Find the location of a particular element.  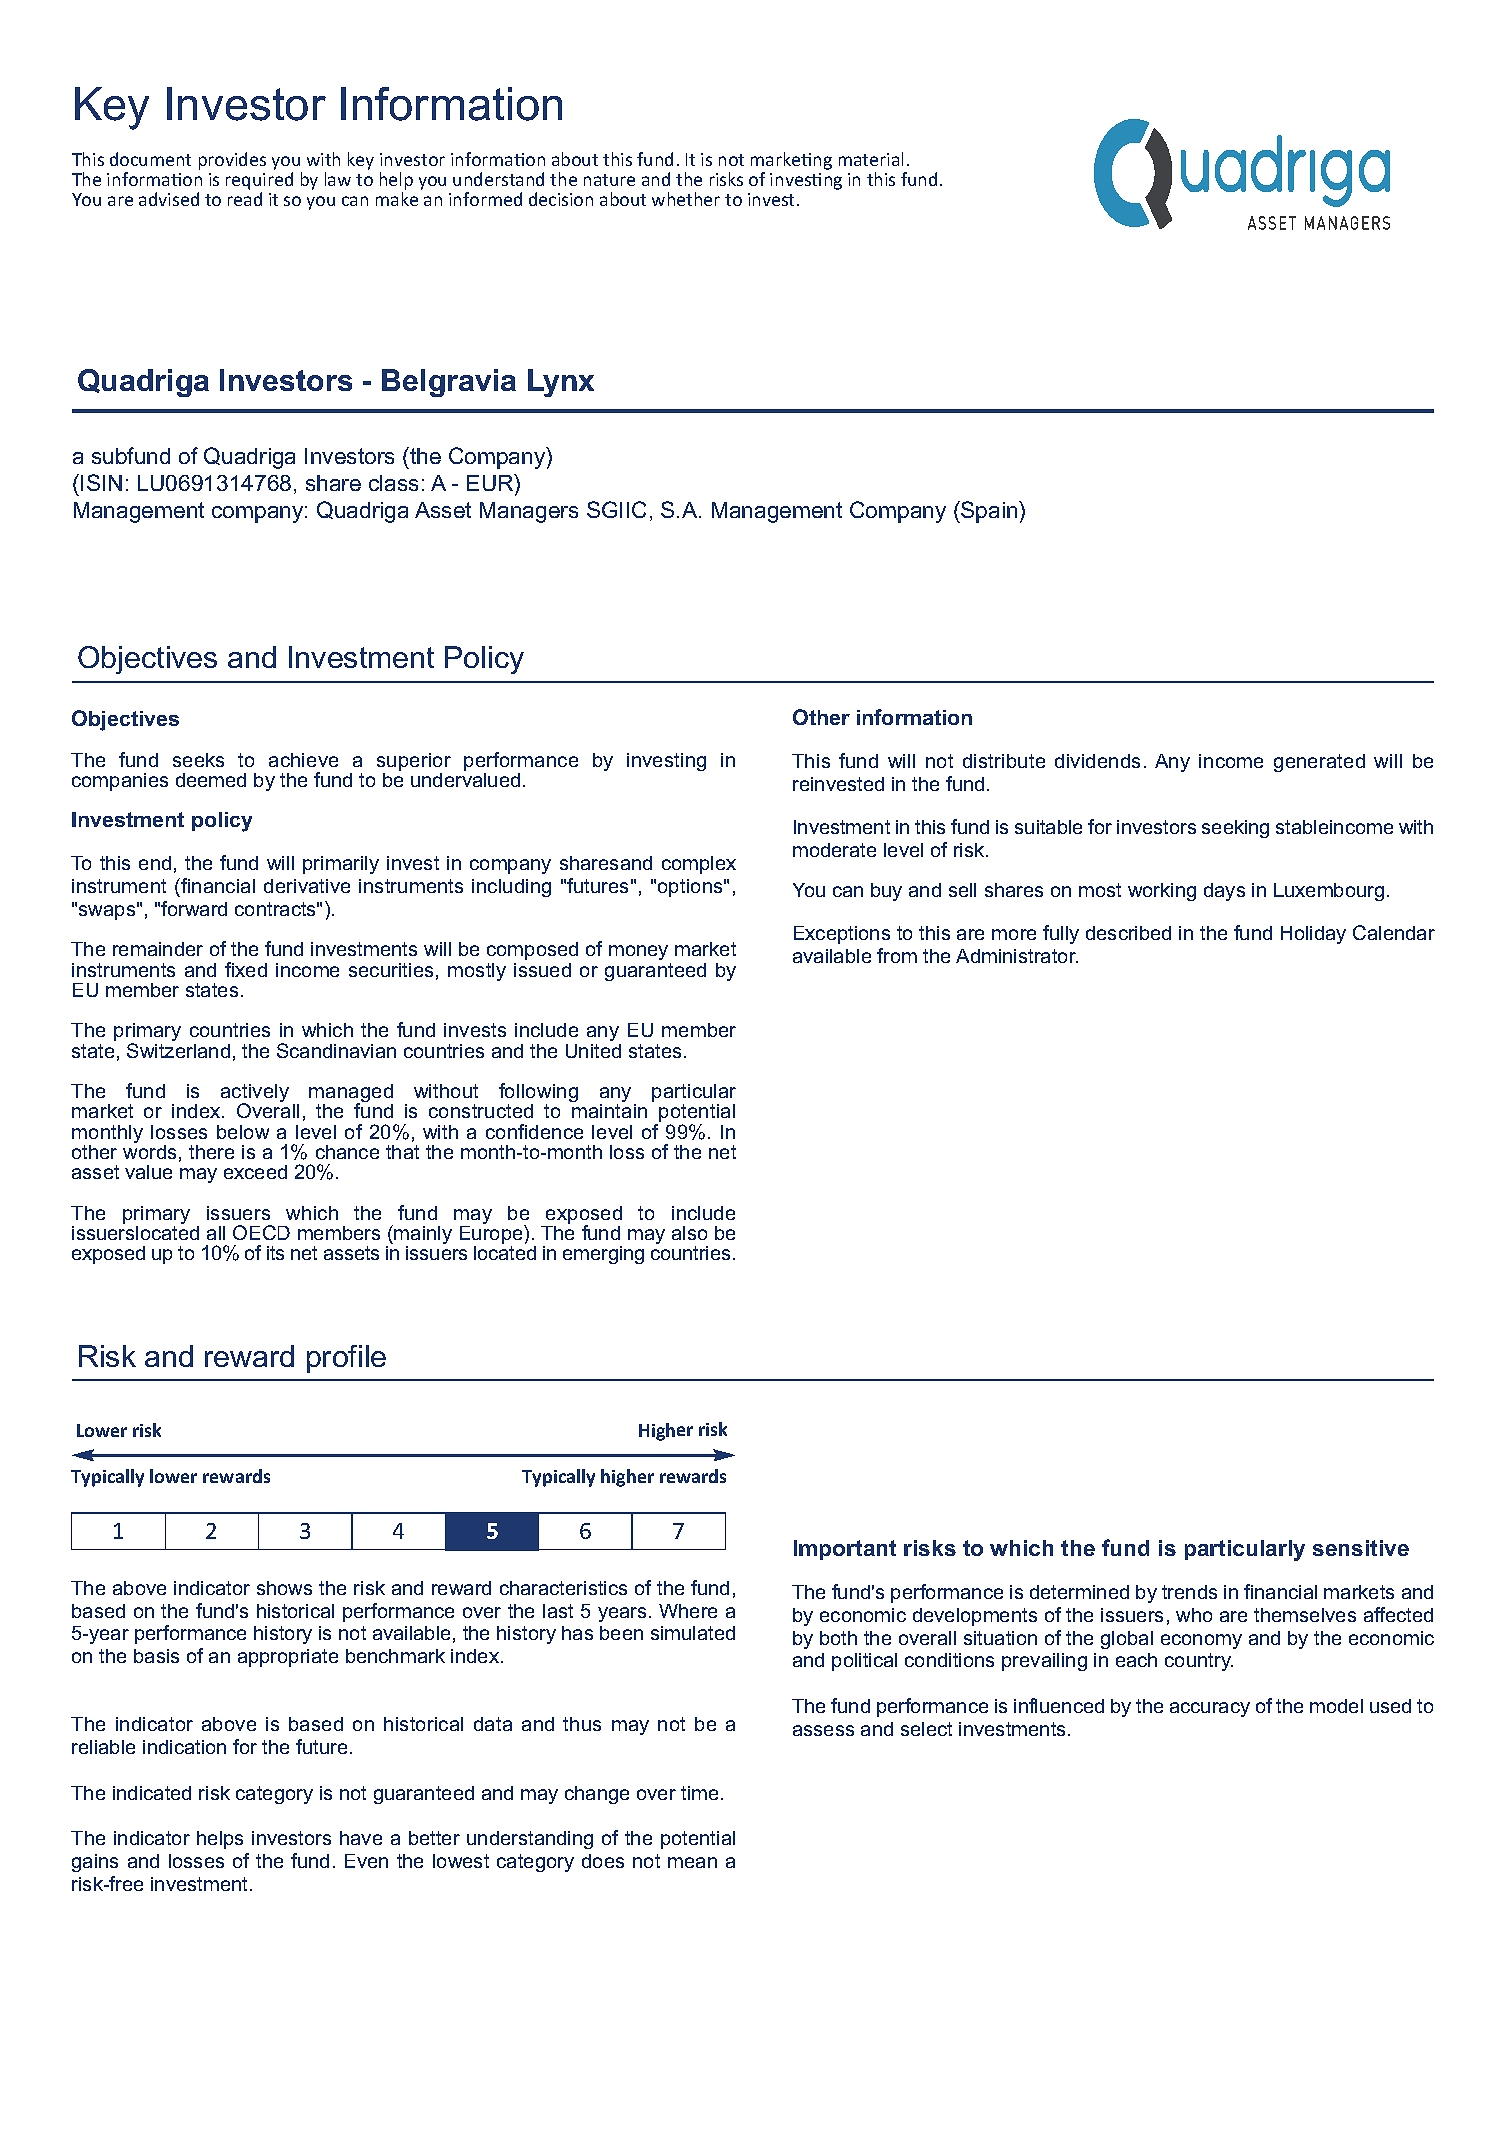

whether is located at coordinates (686, 199).
